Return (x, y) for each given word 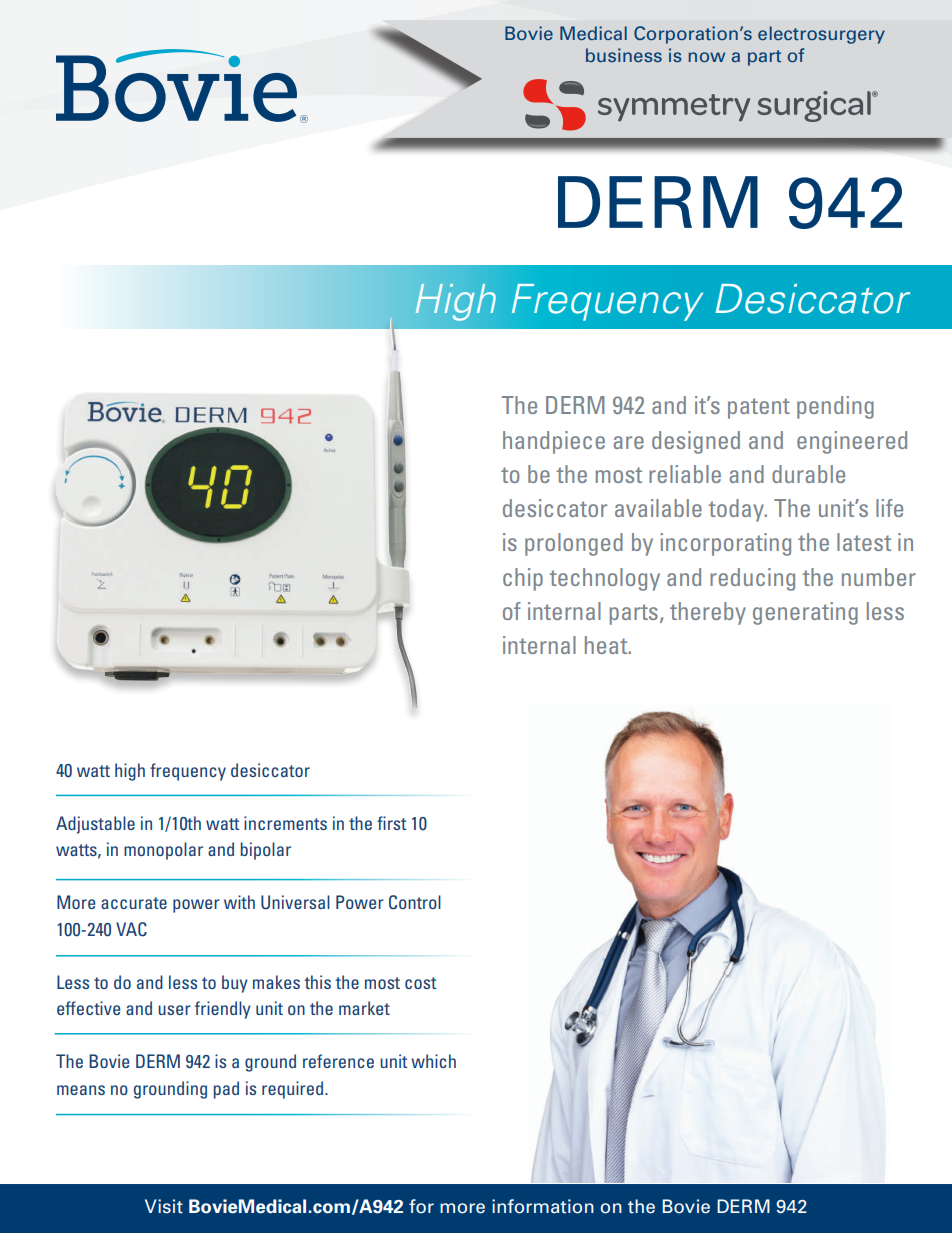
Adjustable (95, 825)
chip (523, 579)
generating (805, 613)
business (624, 55)
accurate (134, 903)
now (707, 57)
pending (835, 407)
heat (607, 645)
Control (415, 902)
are (629, 442)
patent (759, 408)
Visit (164, 1206)
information (543, 1206)
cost (421, 983)
